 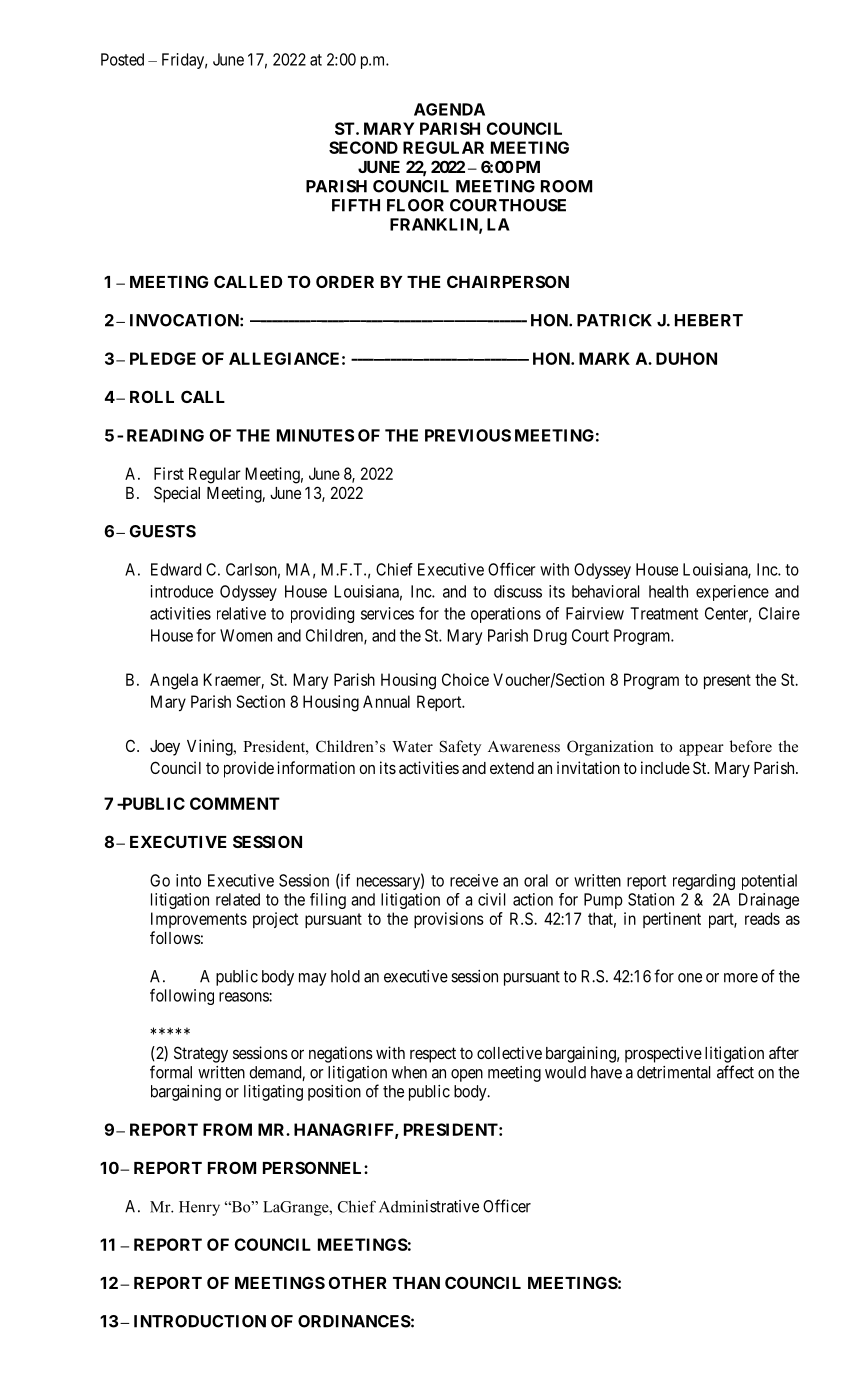 I want to click on ROOM, so click(x=566, y=186).
